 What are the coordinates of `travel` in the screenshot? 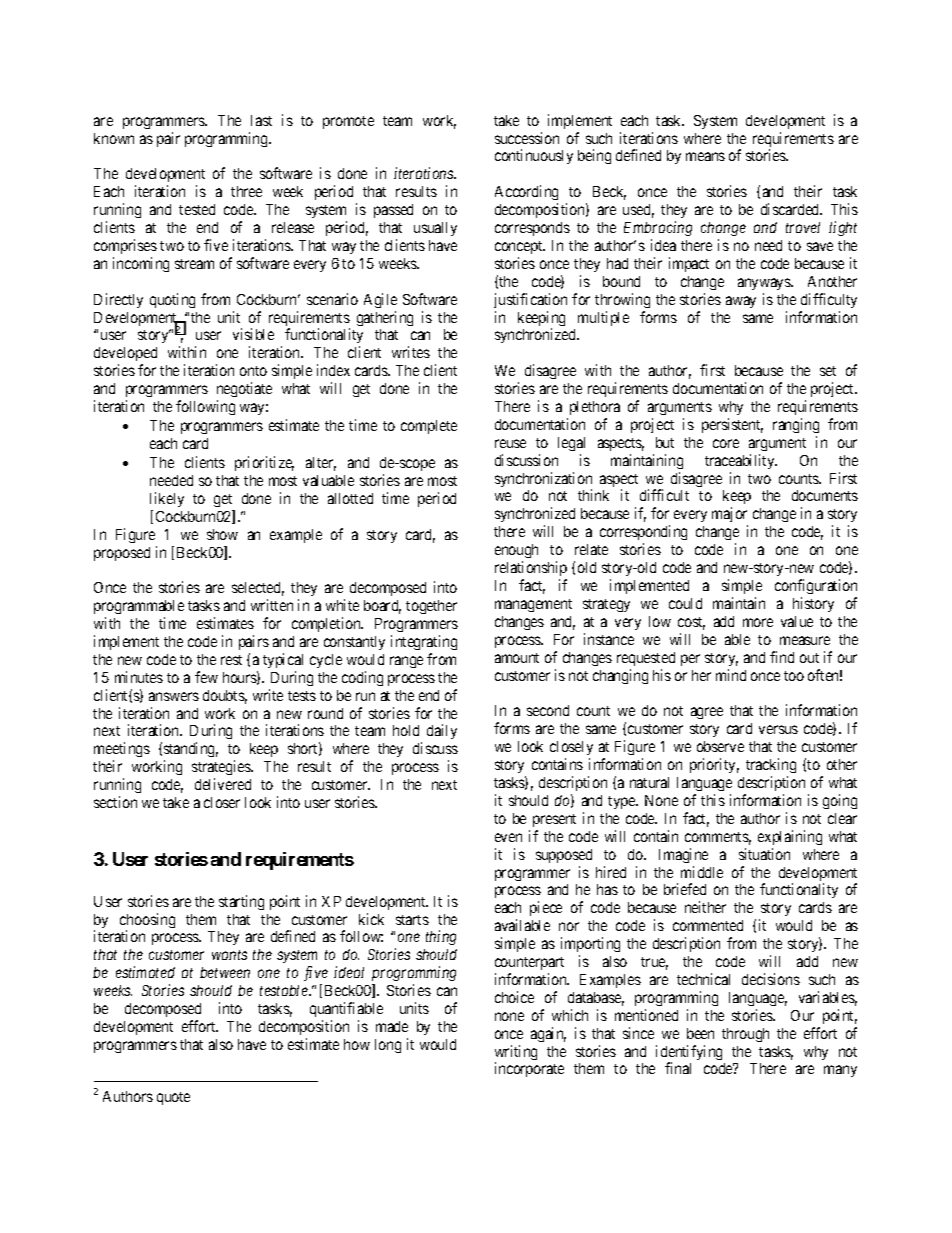 It's located at (803, 227).
